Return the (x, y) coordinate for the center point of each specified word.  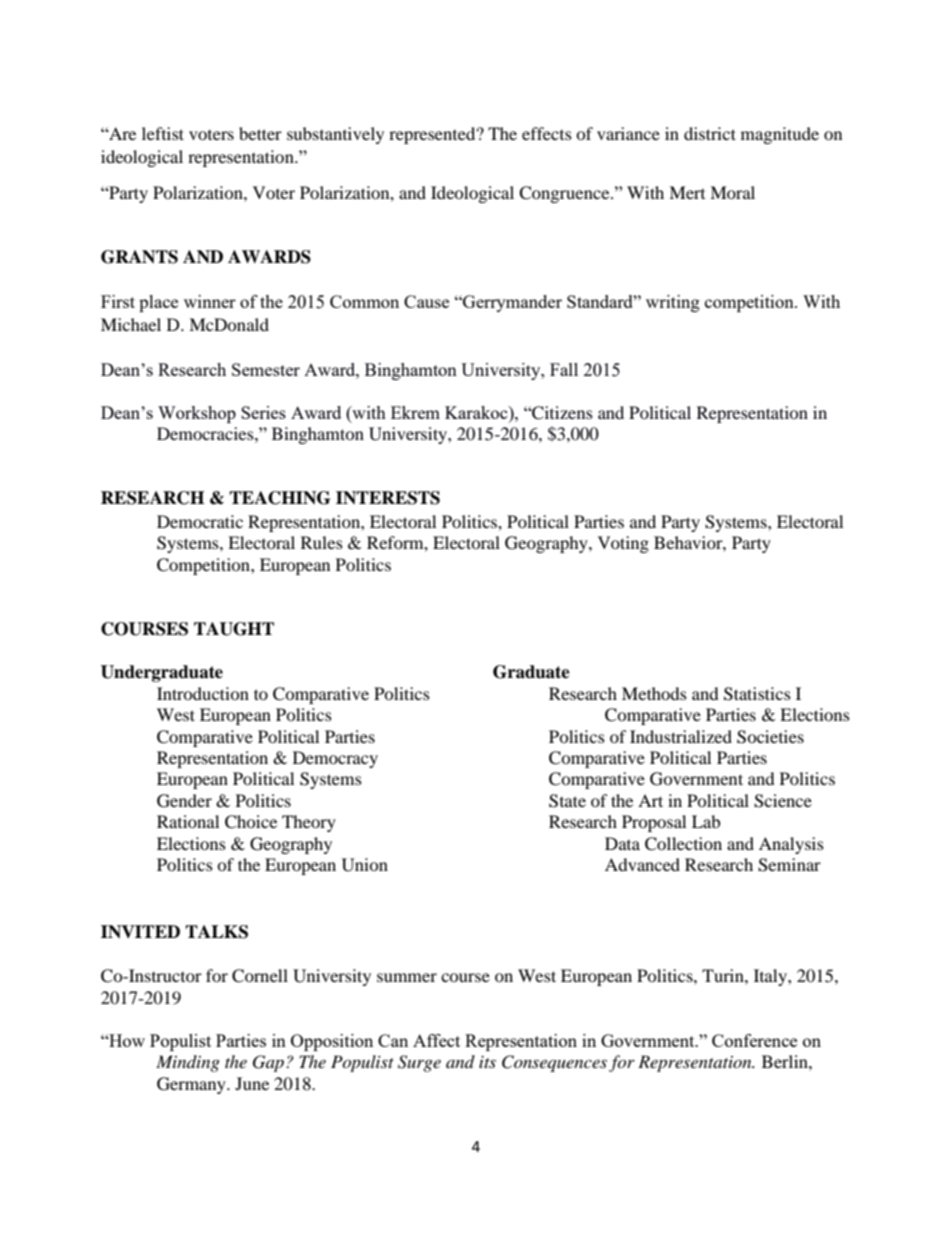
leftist (163, 133)
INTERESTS (388, 498)
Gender (184, 801)
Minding (188, 1063)
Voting (623, 544)
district (710, 133)
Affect (436, 1040)
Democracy (335, 759)
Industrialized (681, 736)
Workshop (197, 414)
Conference (754, 1040)
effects (547, 133)
